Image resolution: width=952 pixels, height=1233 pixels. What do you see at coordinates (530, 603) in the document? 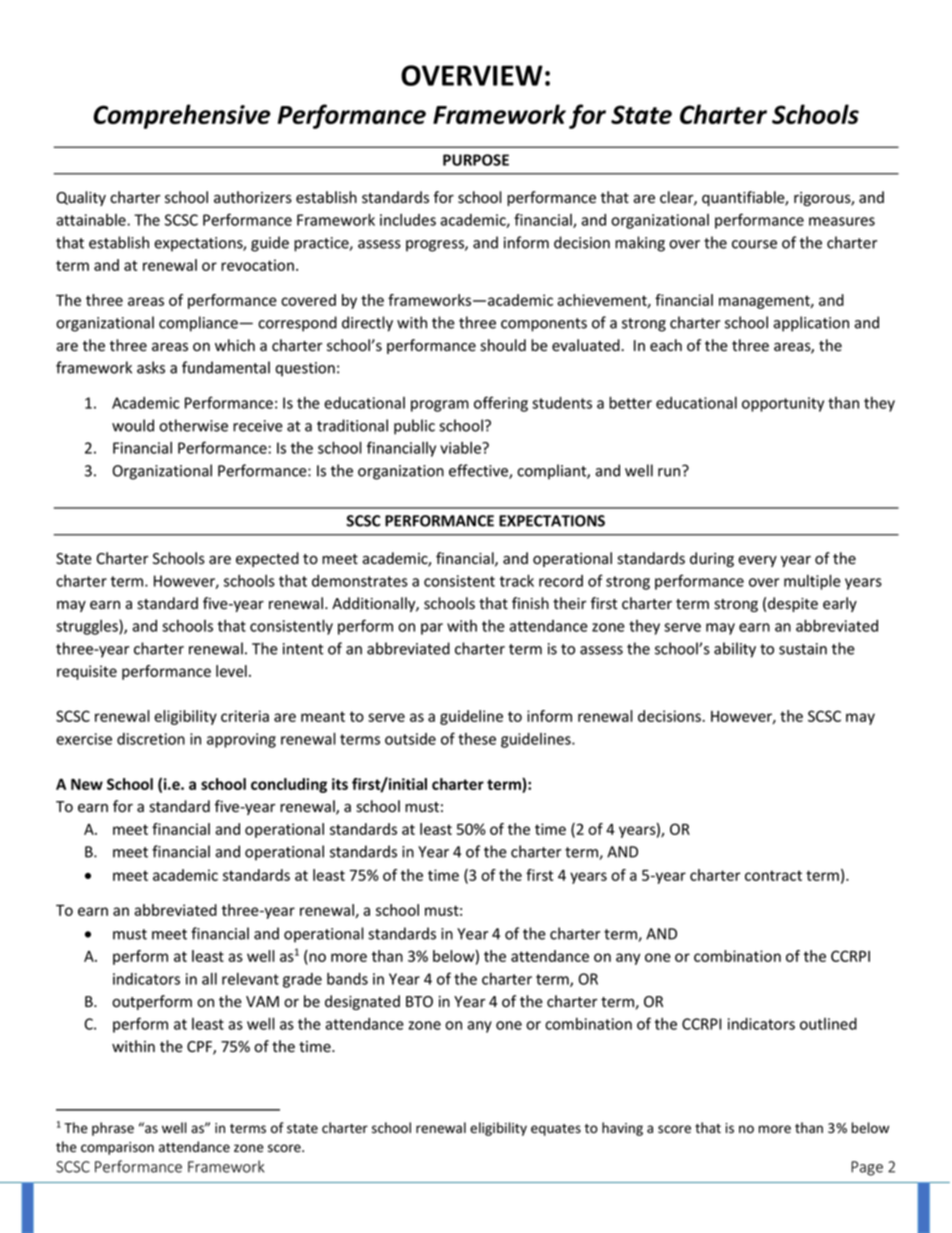
I see `finish` at bounding box center [530, 603].
